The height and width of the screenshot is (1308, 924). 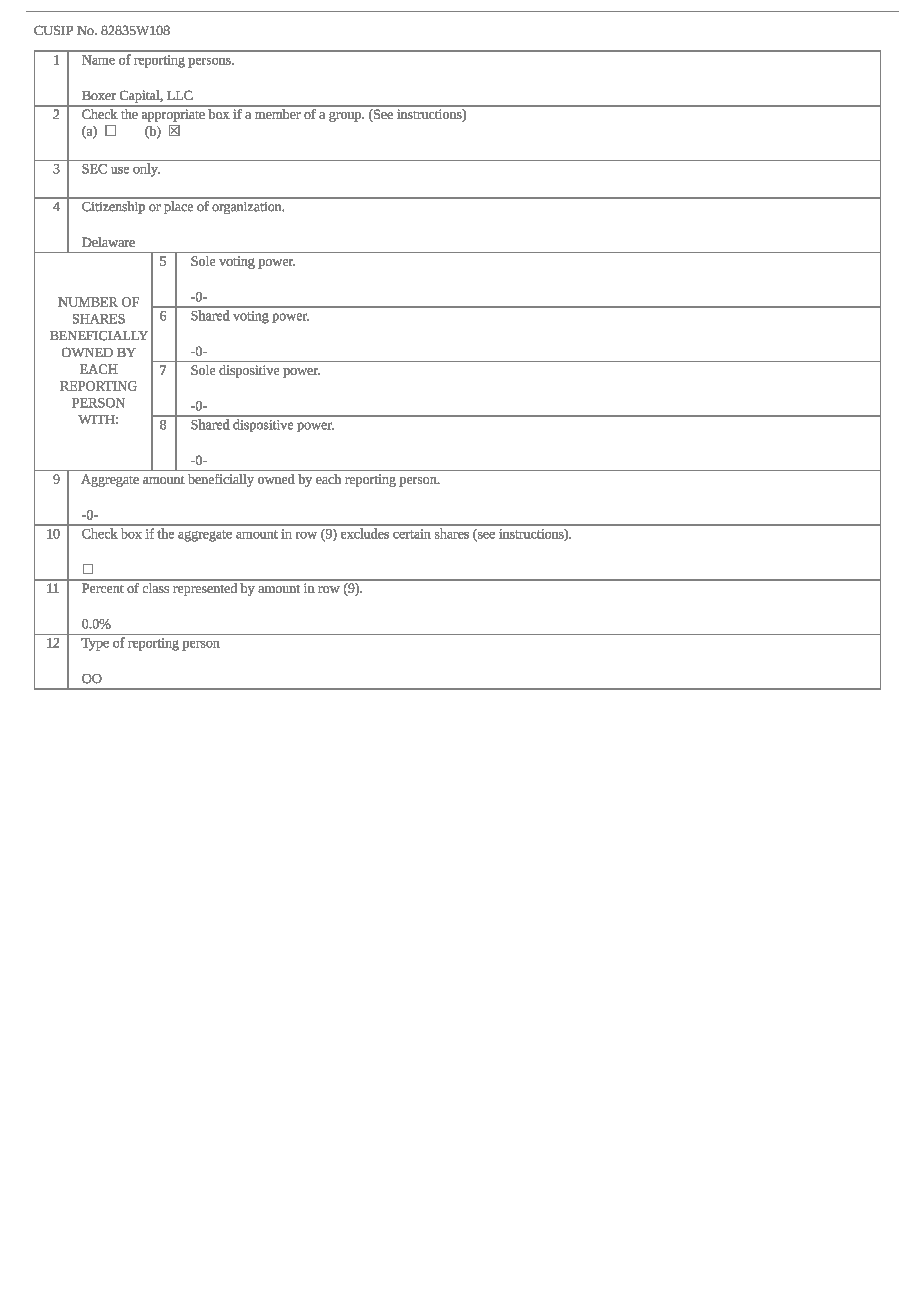 I want to click on LLC, so click(x=180, y=95).
